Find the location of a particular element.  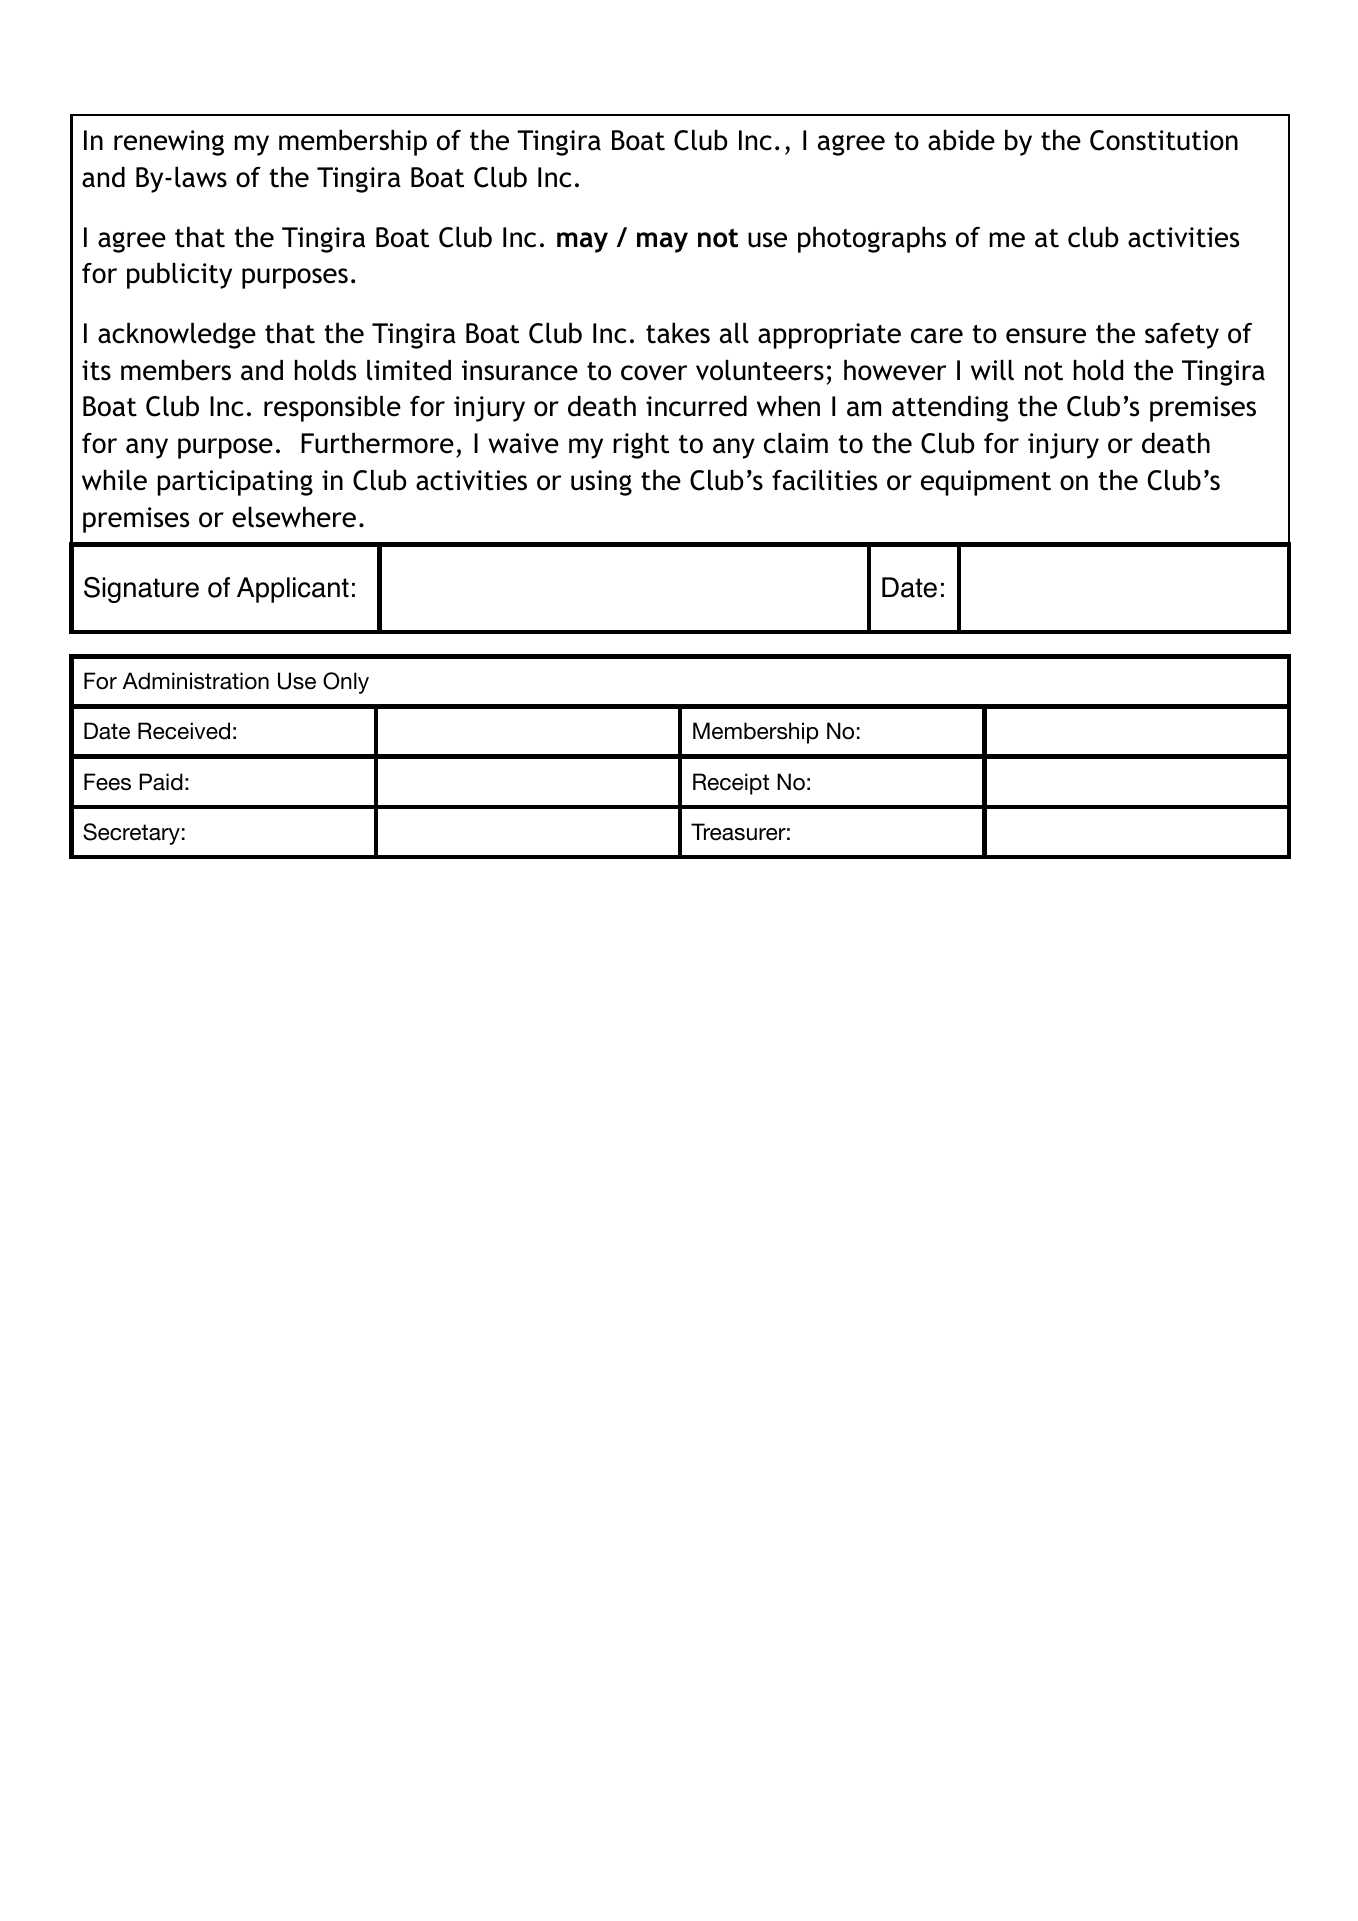

renewing is located at coordinates (169, 143).
